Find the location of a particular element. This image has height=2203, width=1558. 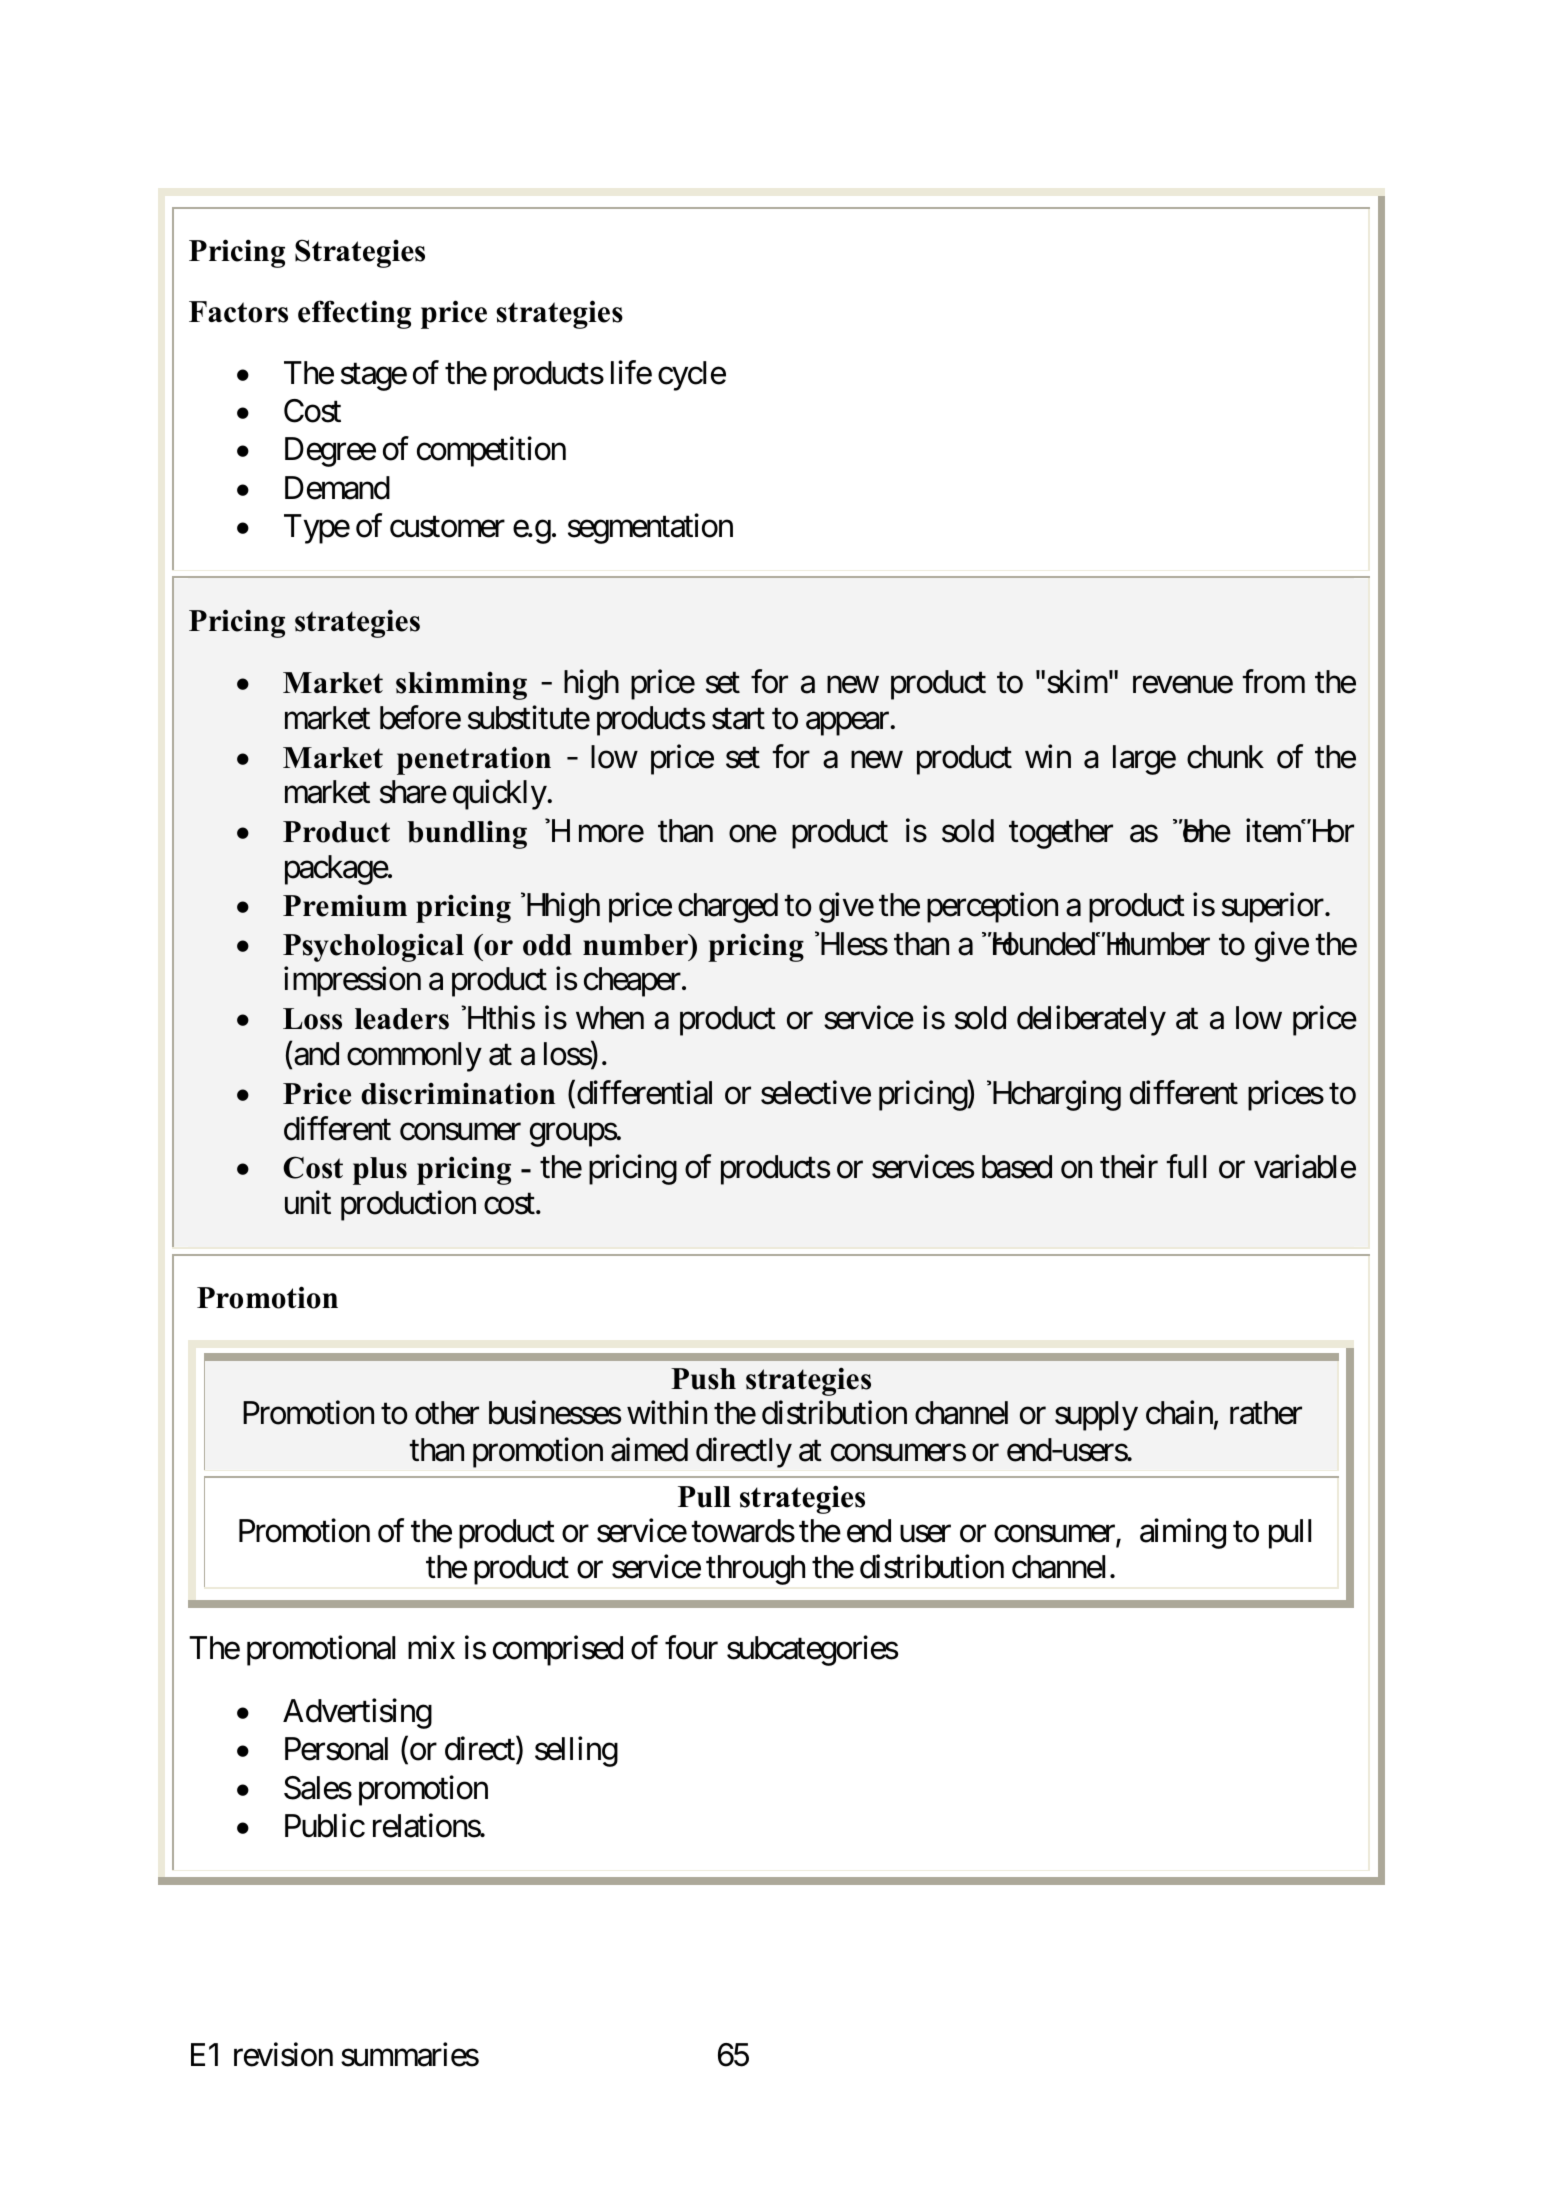

other is located at coordinates (447, 1413).
